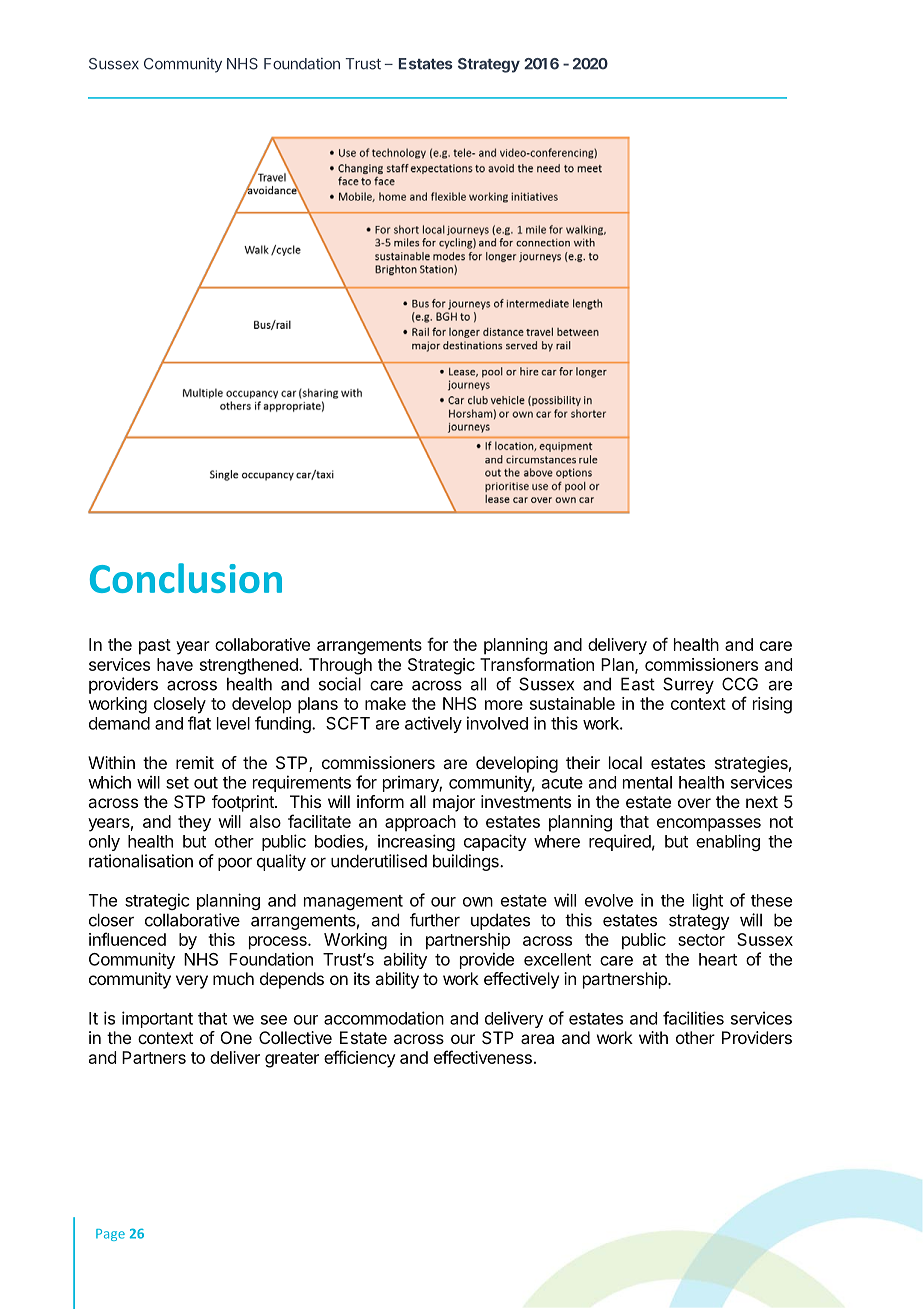 The height and width of the screenshot is (1309, 924). What do you see at coordinates (483, 1057) in the screenshot?
I see `effectiveness` at bounding box center [483, 1057].
